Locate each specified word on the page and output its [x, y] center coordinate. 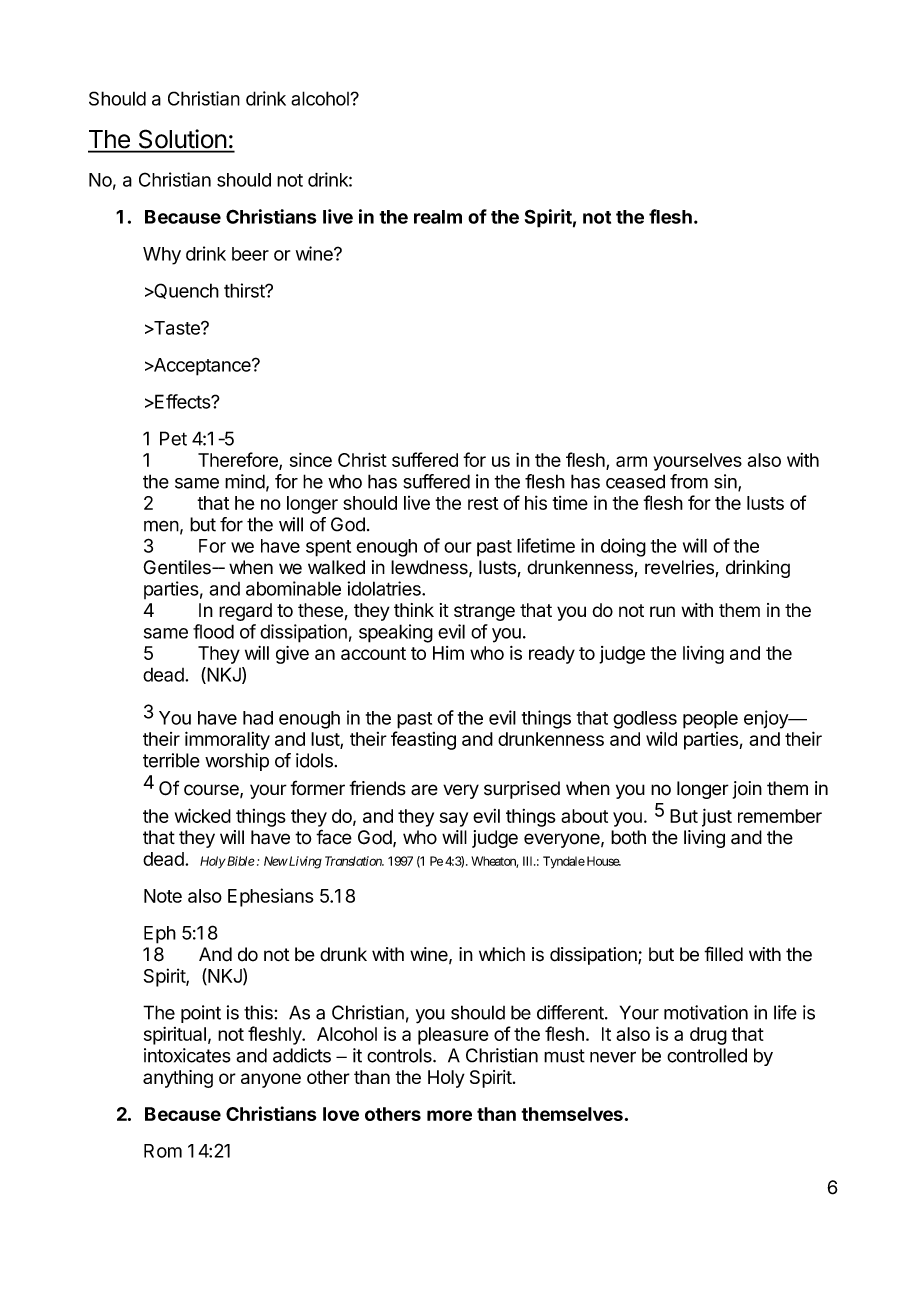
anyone [271, 1080]
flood [213, 631]
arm [631, 461]
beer [250, 254]
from [689, 481]
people [710, 720]
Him [448, 653]
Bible [240, 861]
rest [483, 503]
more [449, 1115]
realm [438, 217]
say [454, 819]
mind [245, 481]
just [717, 817]
